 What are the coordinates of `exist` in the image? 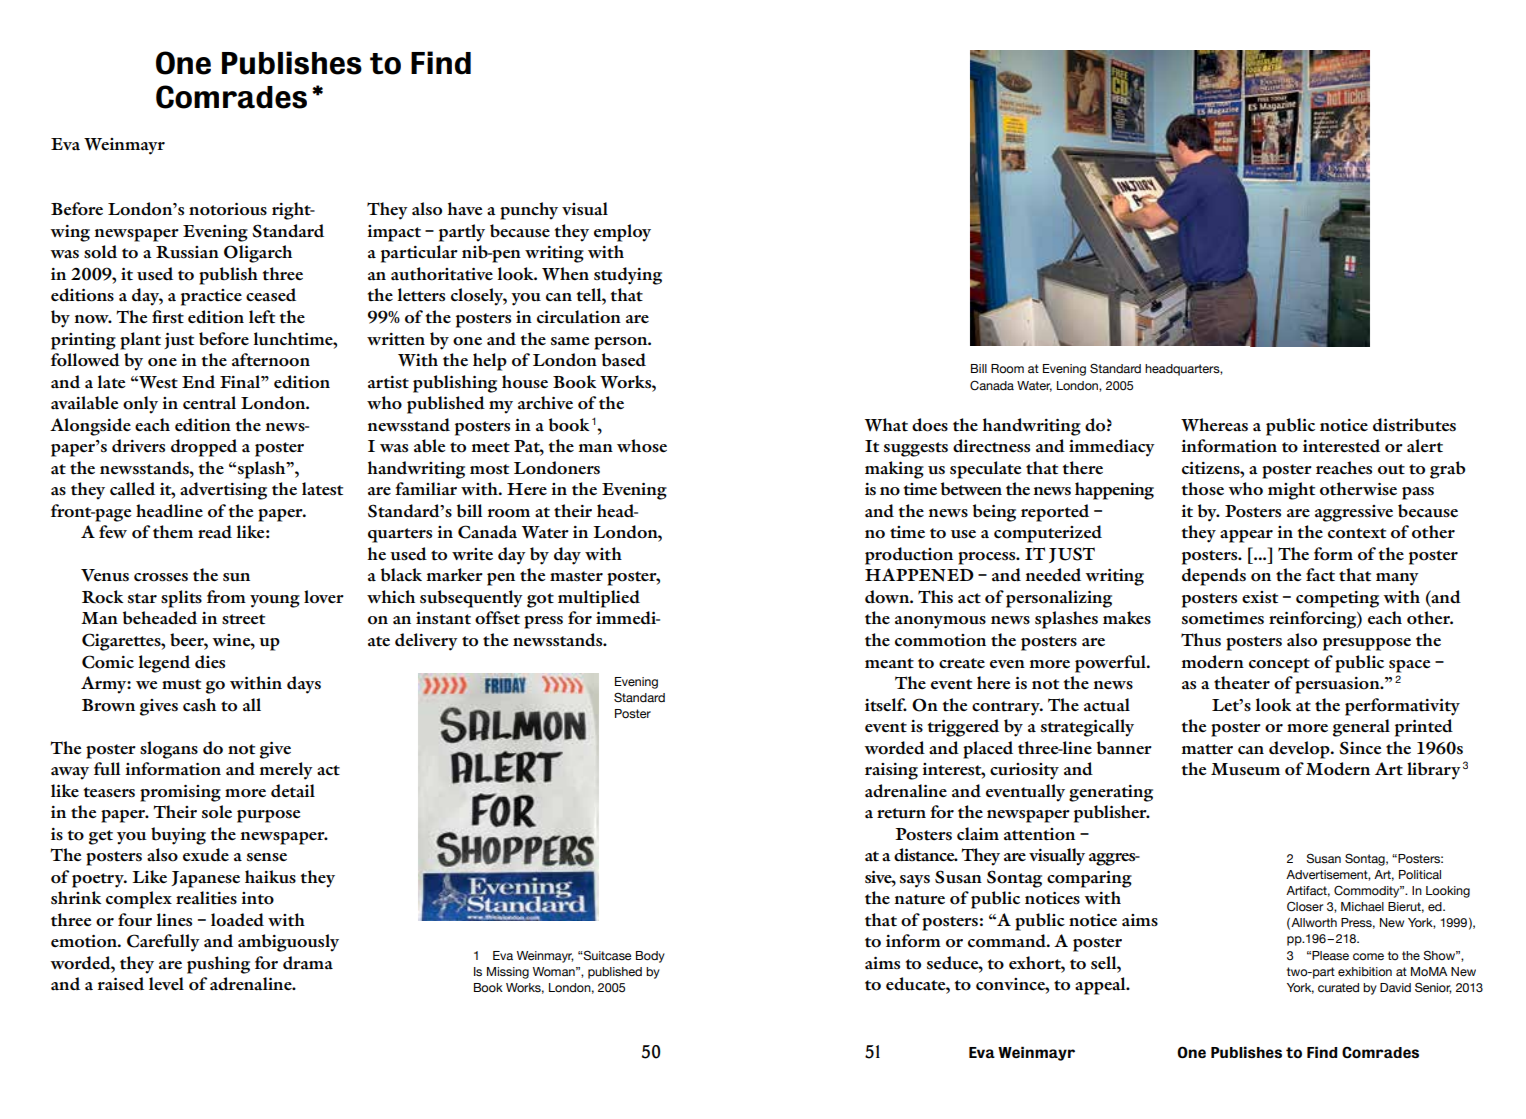 It's located at (1260, 597).
